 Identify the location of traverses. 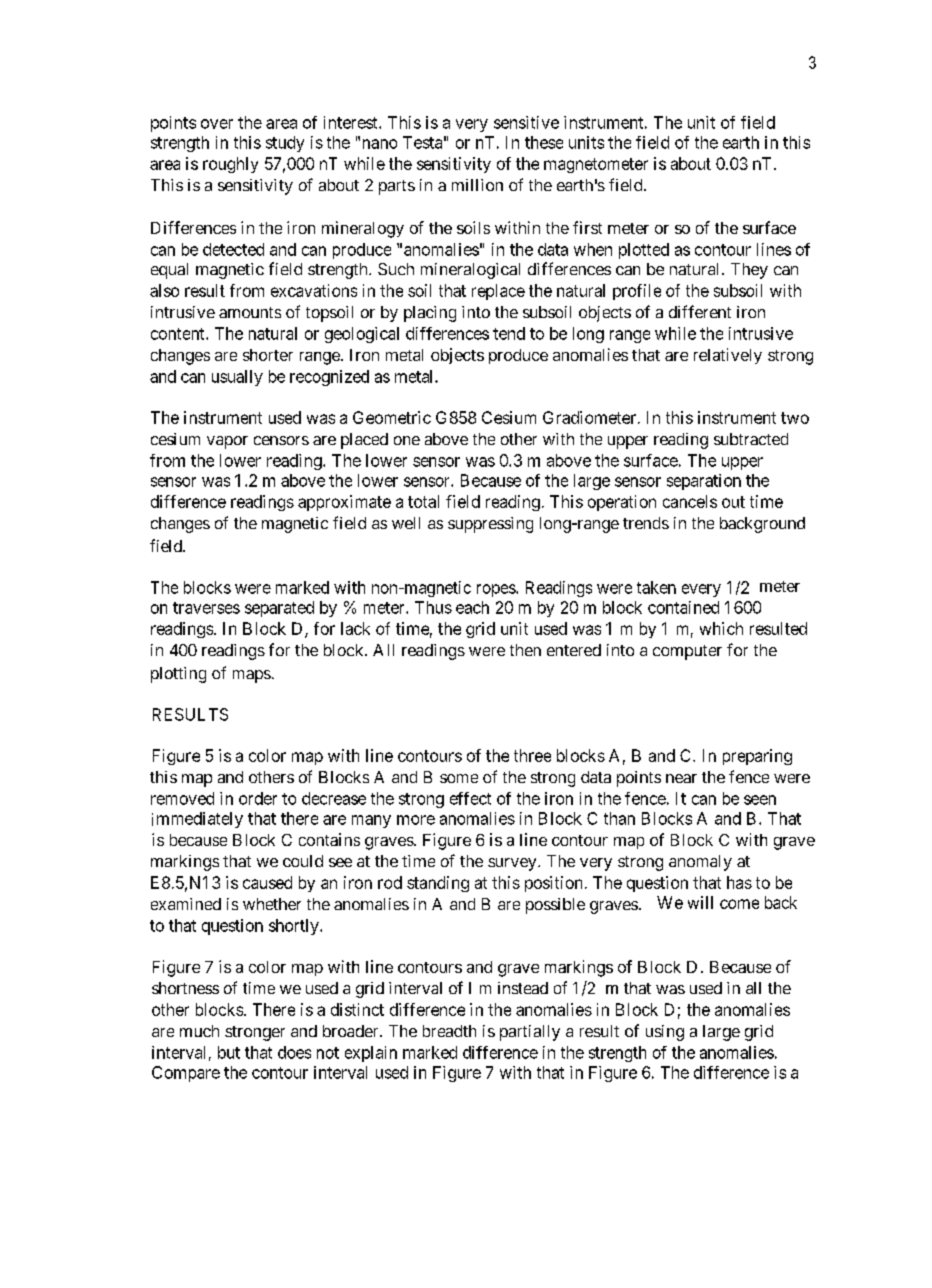
(206, 608).
